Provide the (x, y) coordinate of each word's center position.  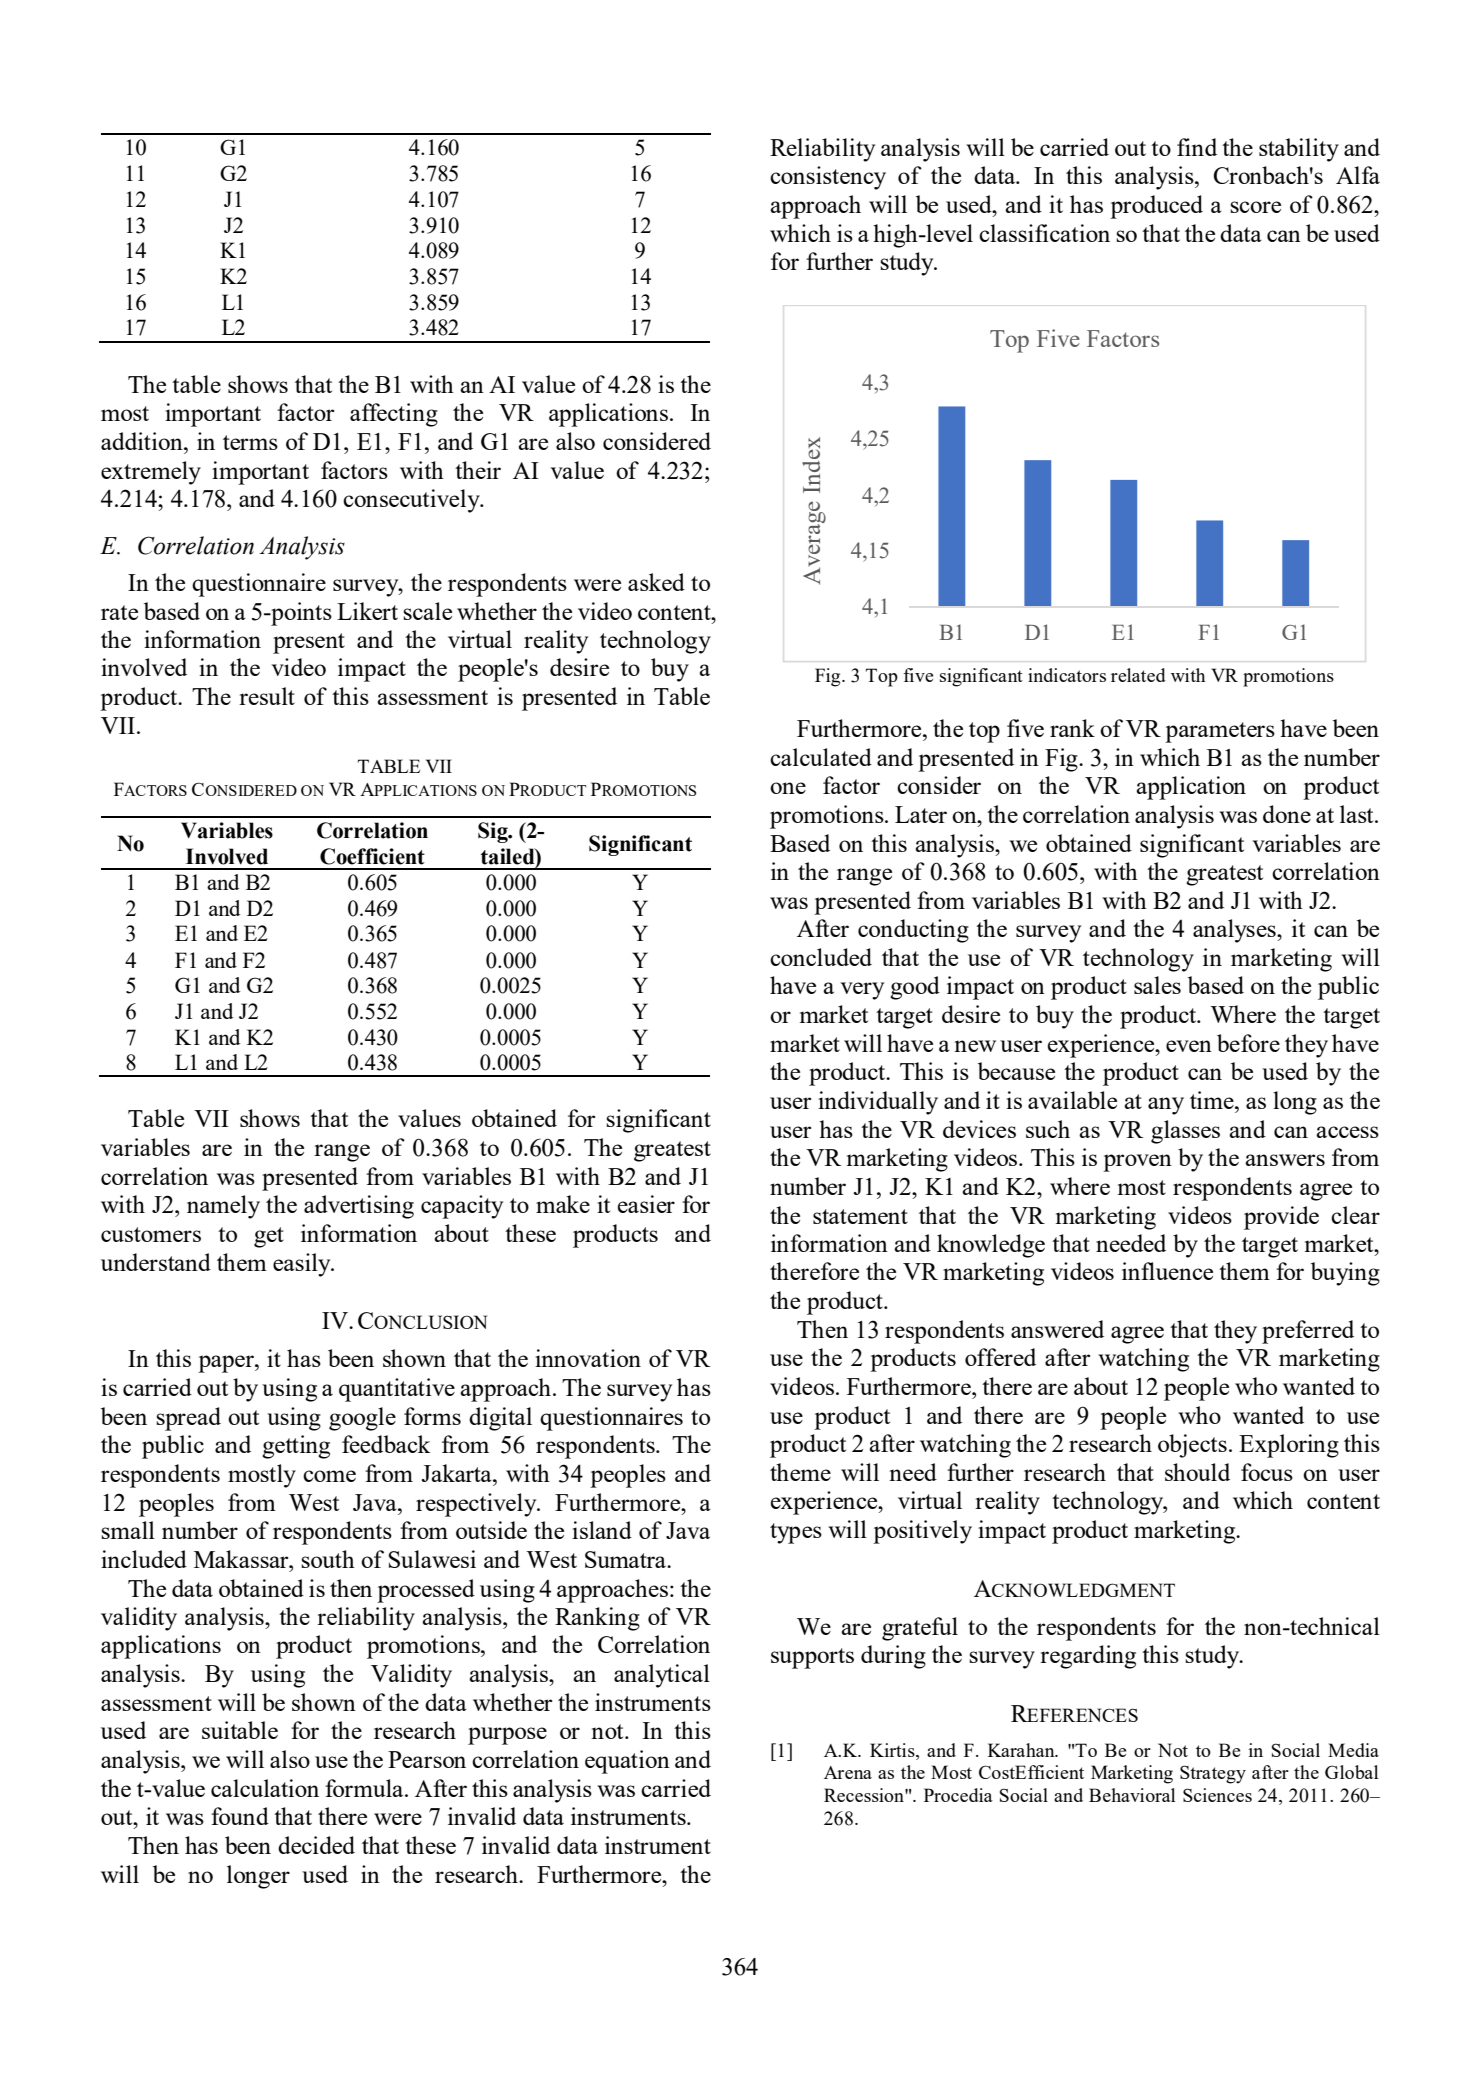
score (1255, 207)
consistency (828, 178)
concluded (821, 957)
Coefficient (372, 856)
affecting (394, 415)
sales (1157, 985)
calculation (265, 1788)
